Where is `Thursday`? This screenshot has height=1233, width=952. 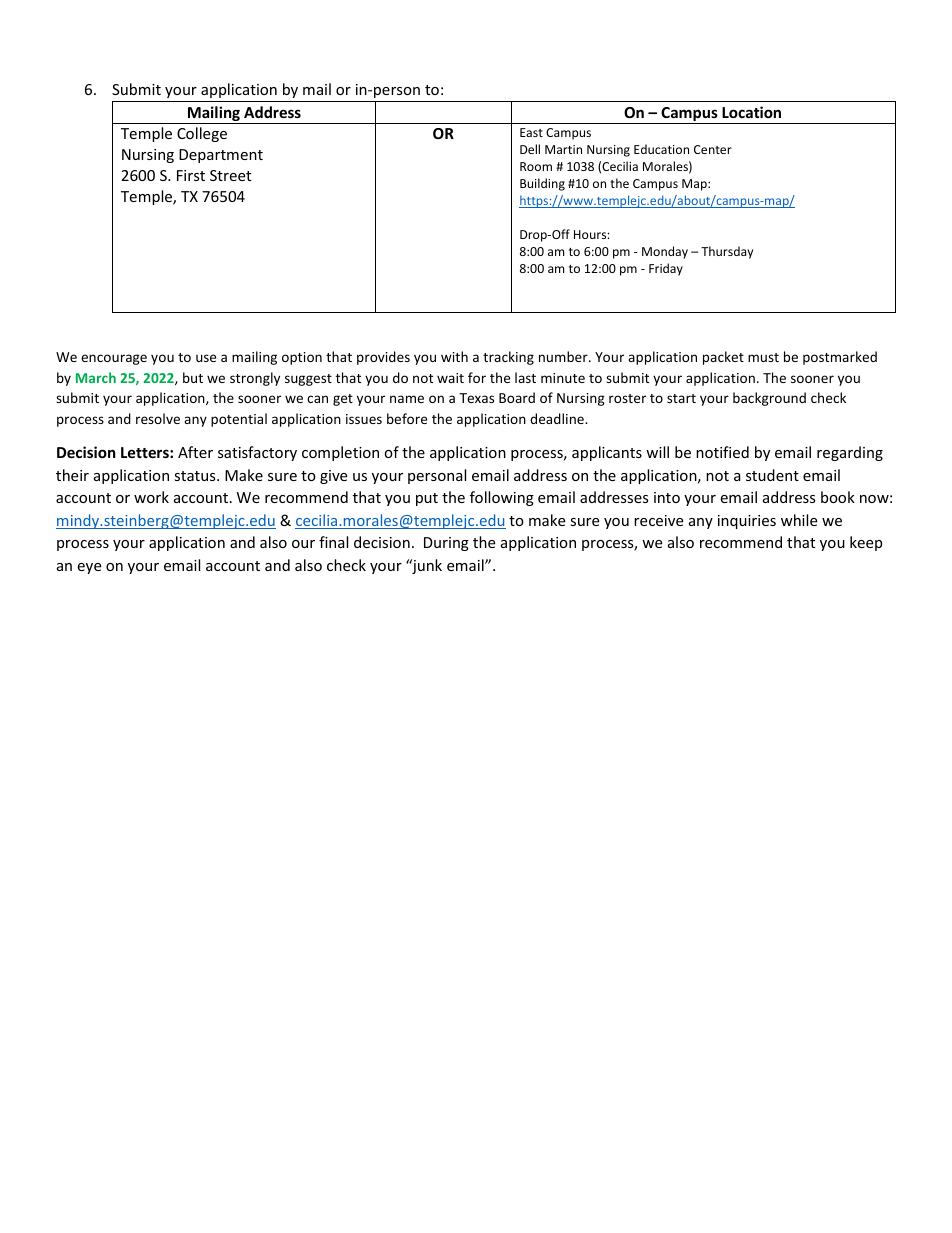 Thursday is located at coordinates (727, 252).
